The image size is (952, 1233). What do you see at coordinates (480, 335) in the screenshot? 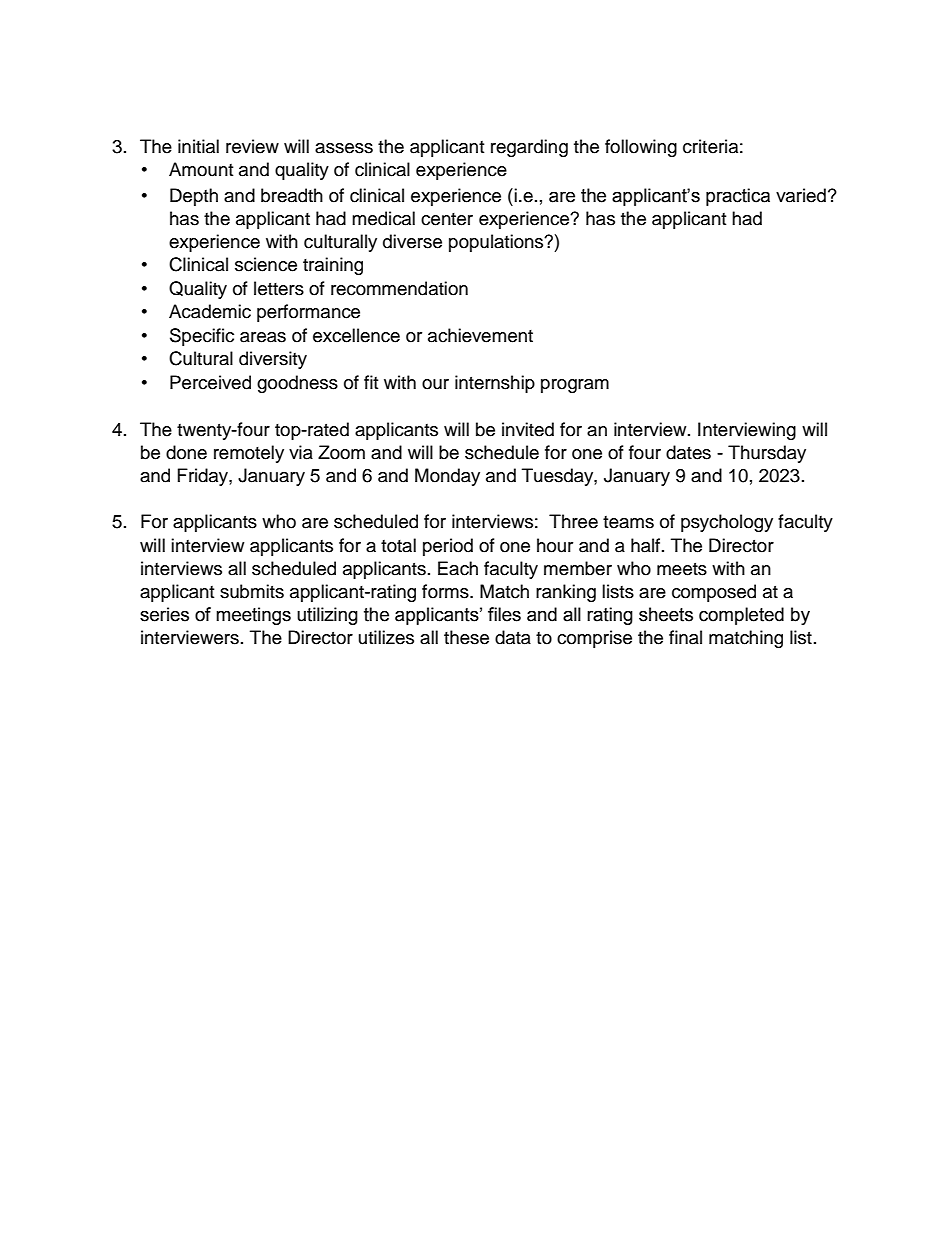
I see `achievement` at bounding box center [480, 335].
